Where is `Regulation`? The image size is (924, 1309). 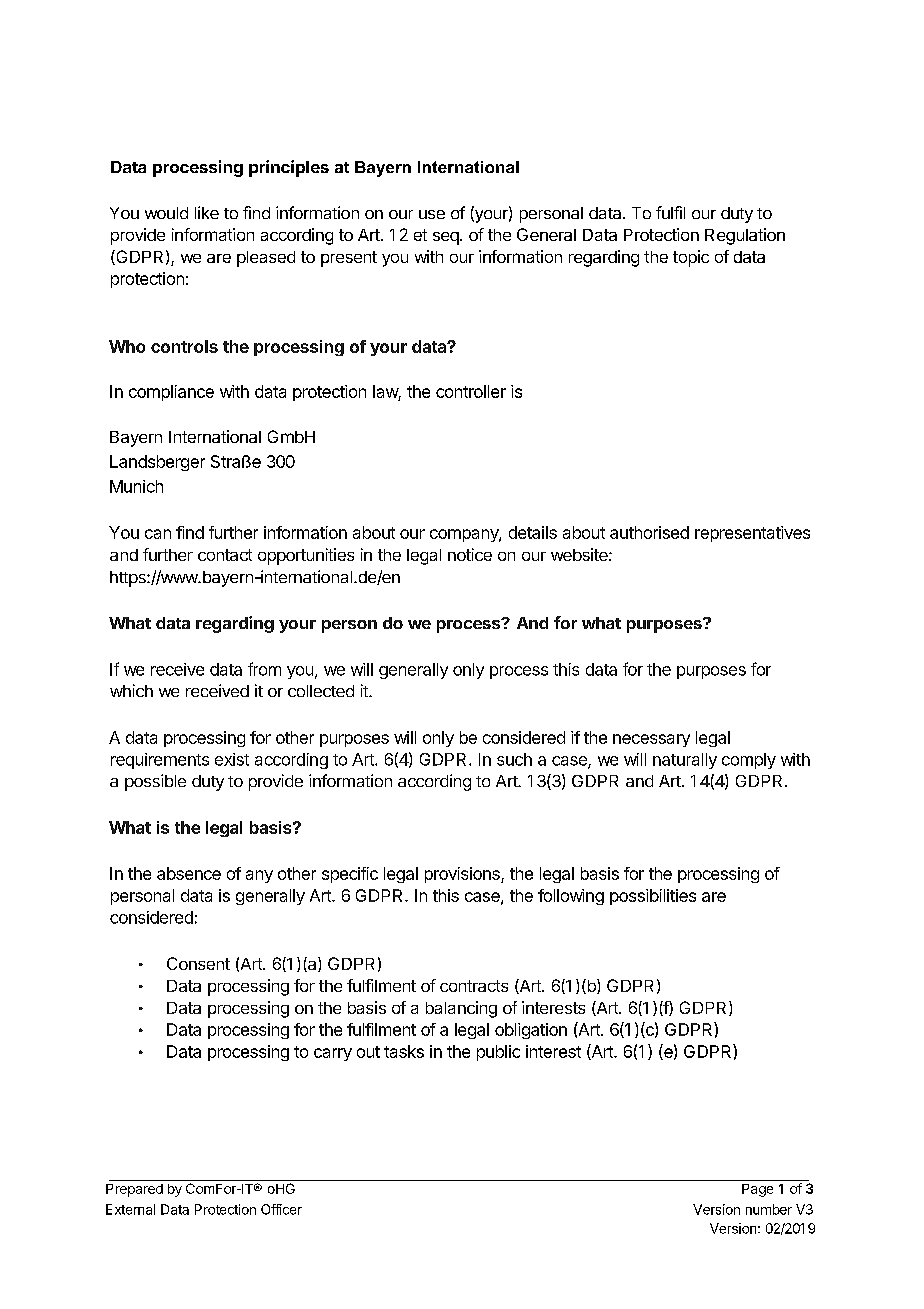
Regulation is located at coordinates (745, 236).
